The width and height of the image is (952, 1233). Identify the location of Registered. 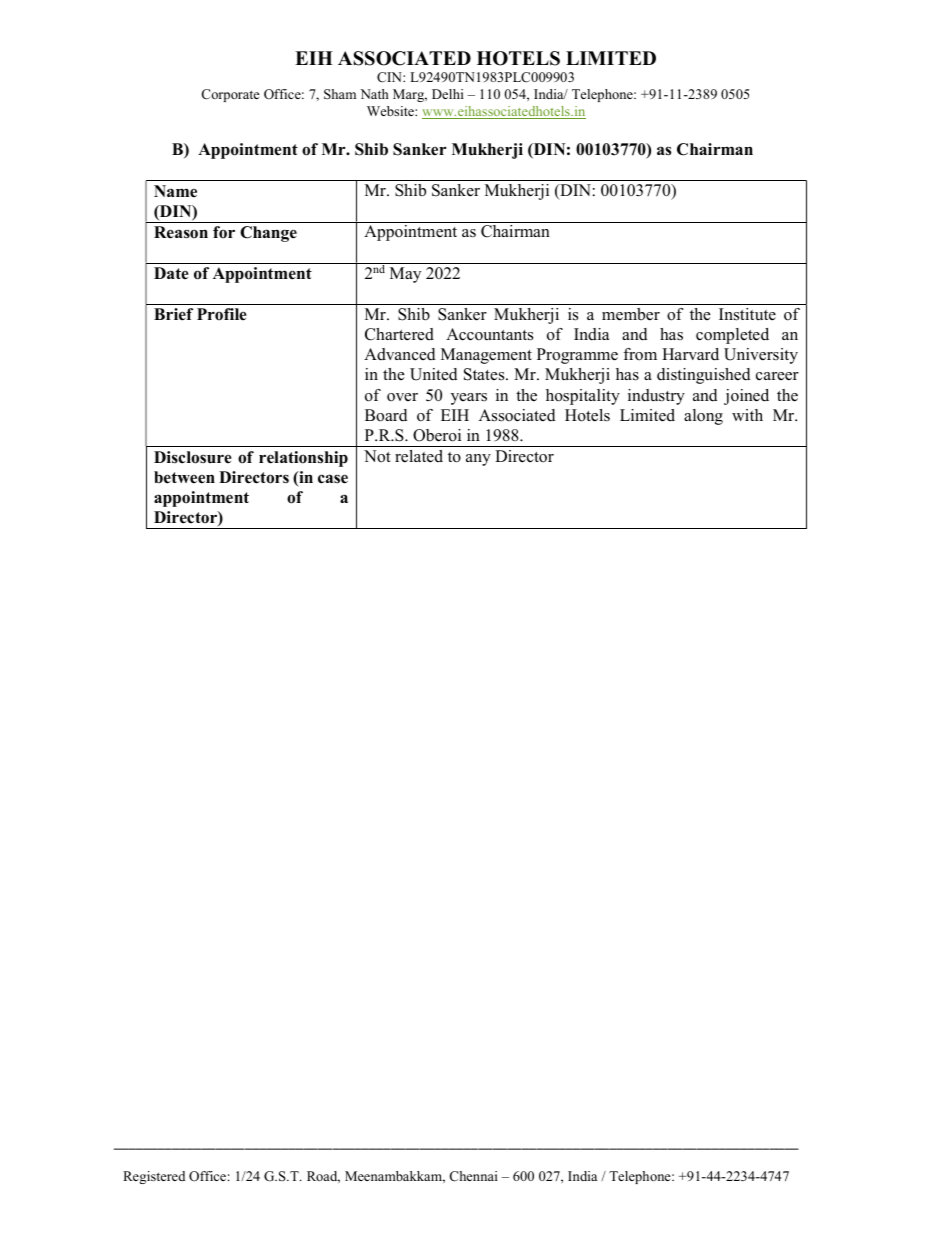
(154, 1177).
